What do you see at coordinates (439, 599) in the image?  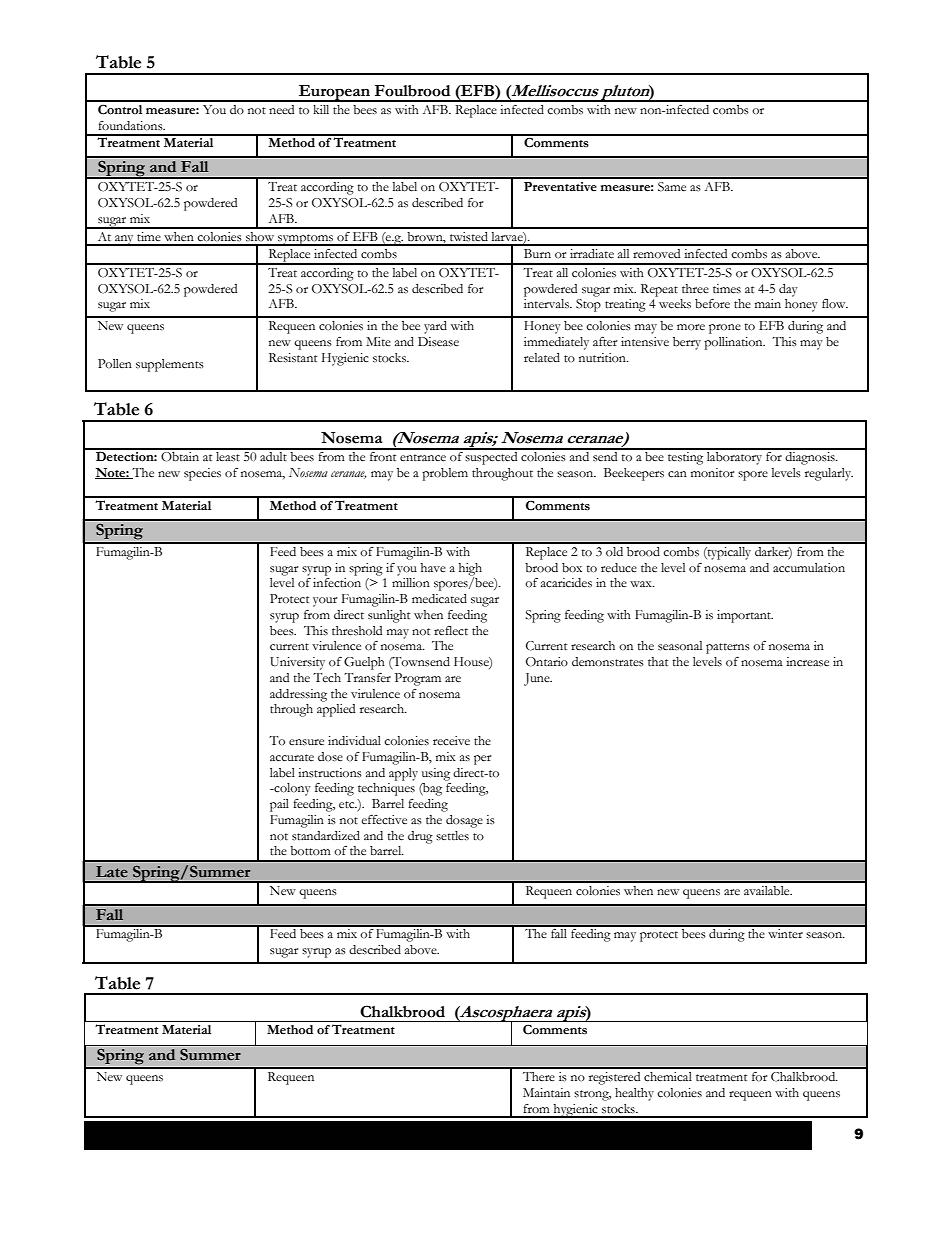 I see `medicated` at bounding box center [439, 599].
